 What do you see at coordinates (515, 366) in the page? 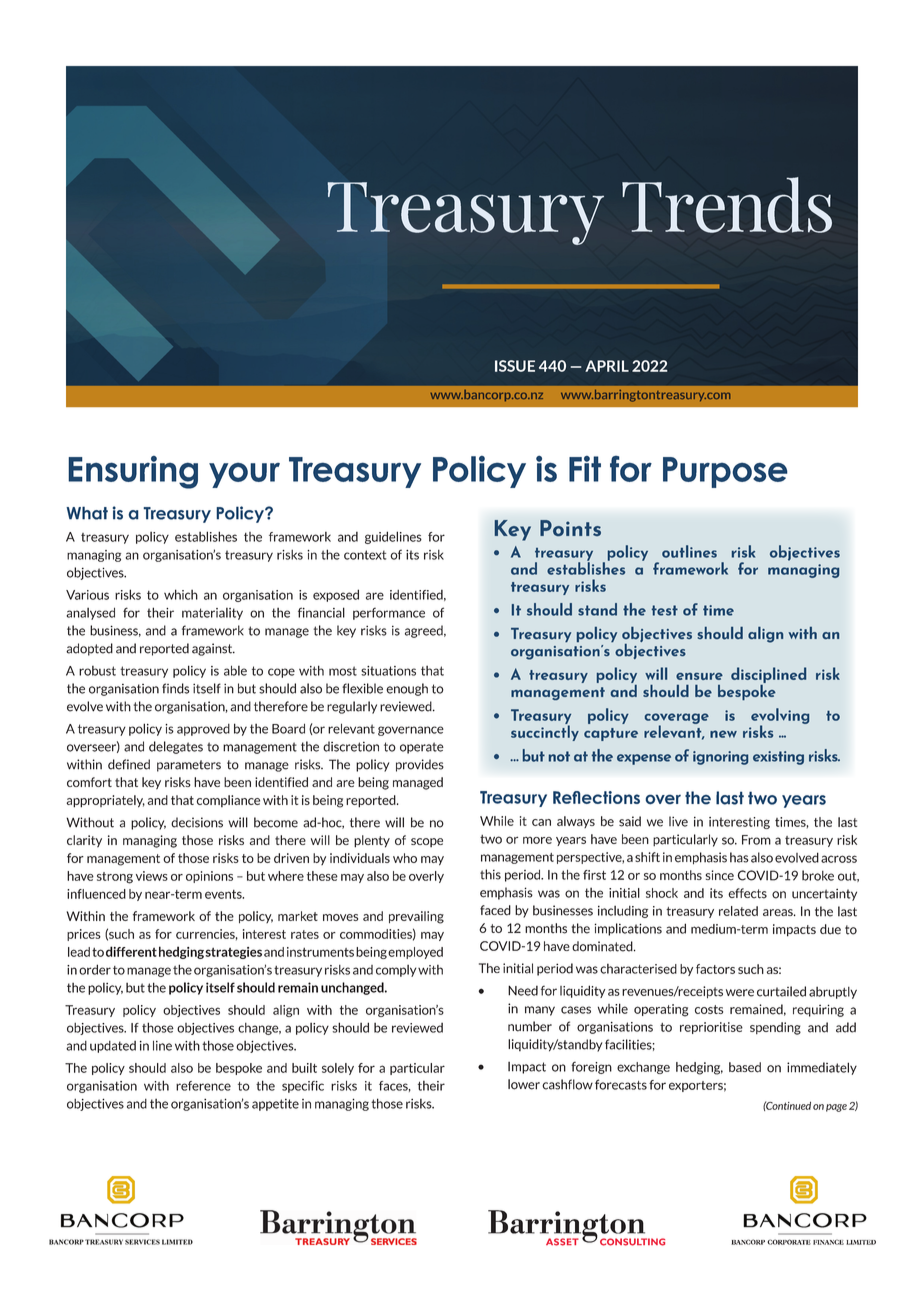
I see `issue` at bounding box center [515, 366].
